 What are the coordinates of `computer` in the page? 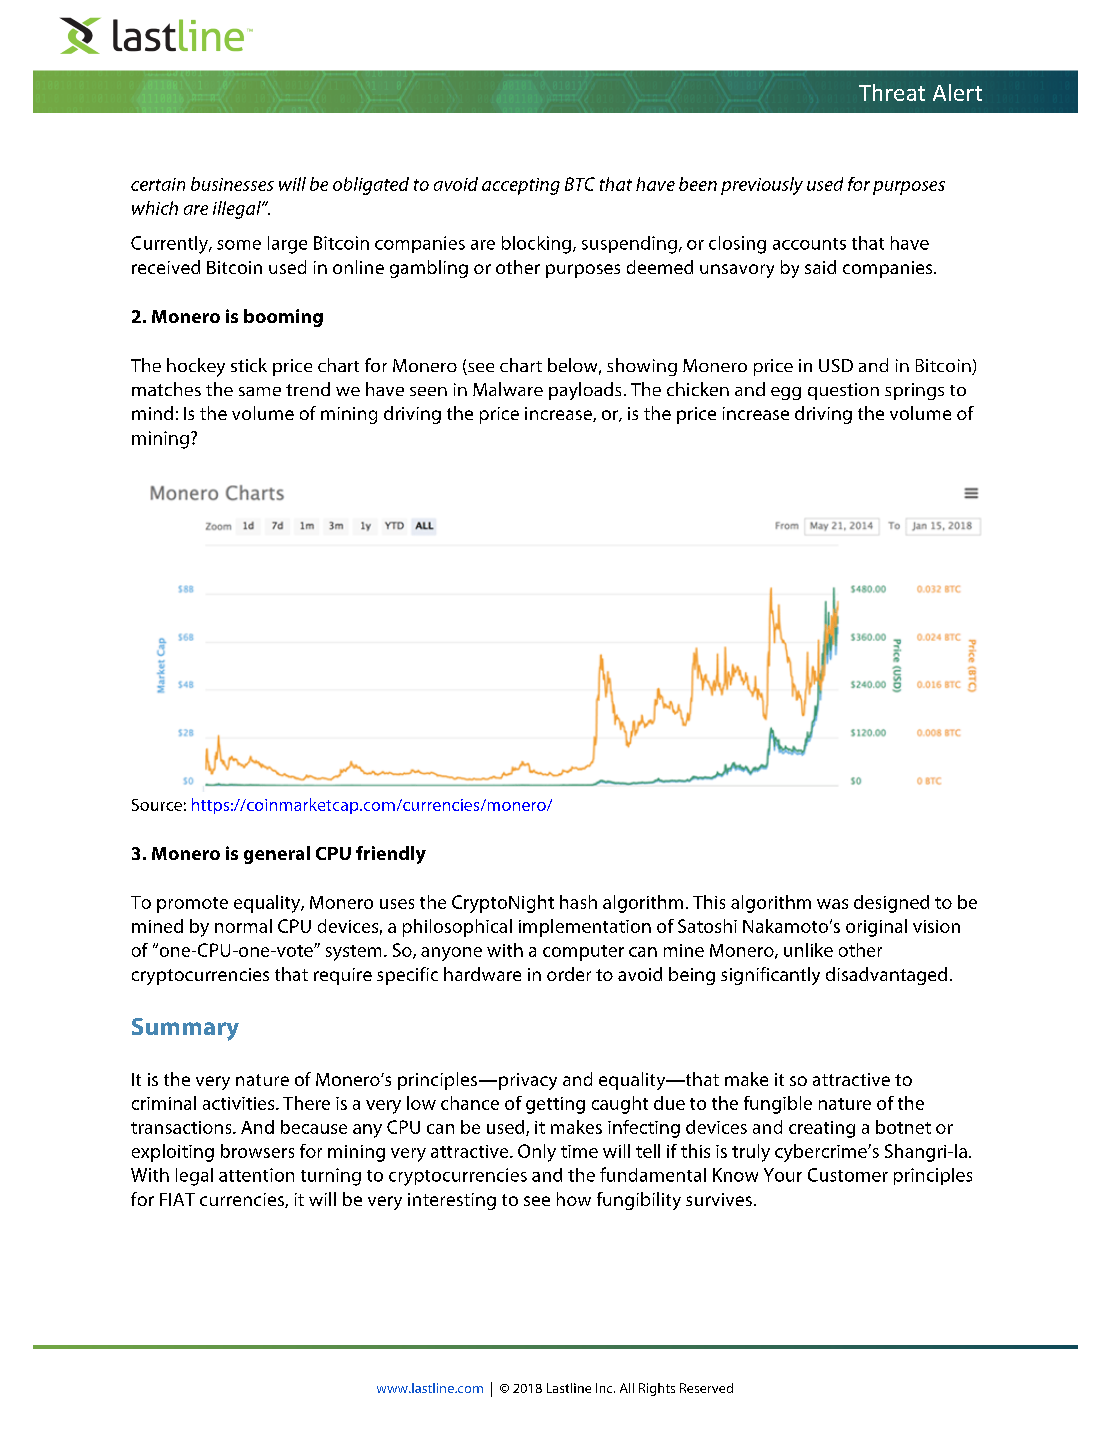 It's located at (583, 953).
